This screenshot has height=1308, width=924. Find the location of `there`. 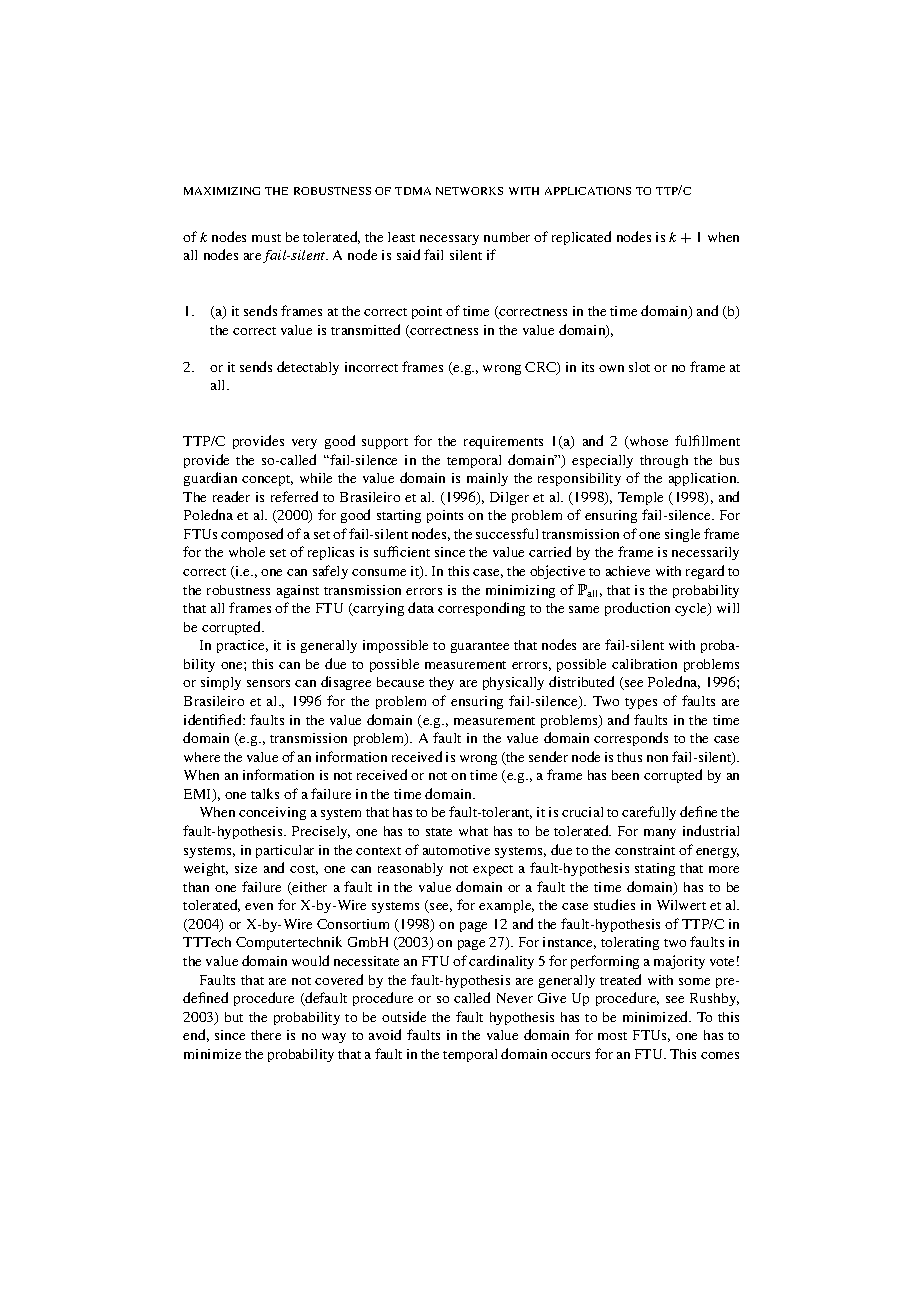

there is located at coordinates (266, 1035).
